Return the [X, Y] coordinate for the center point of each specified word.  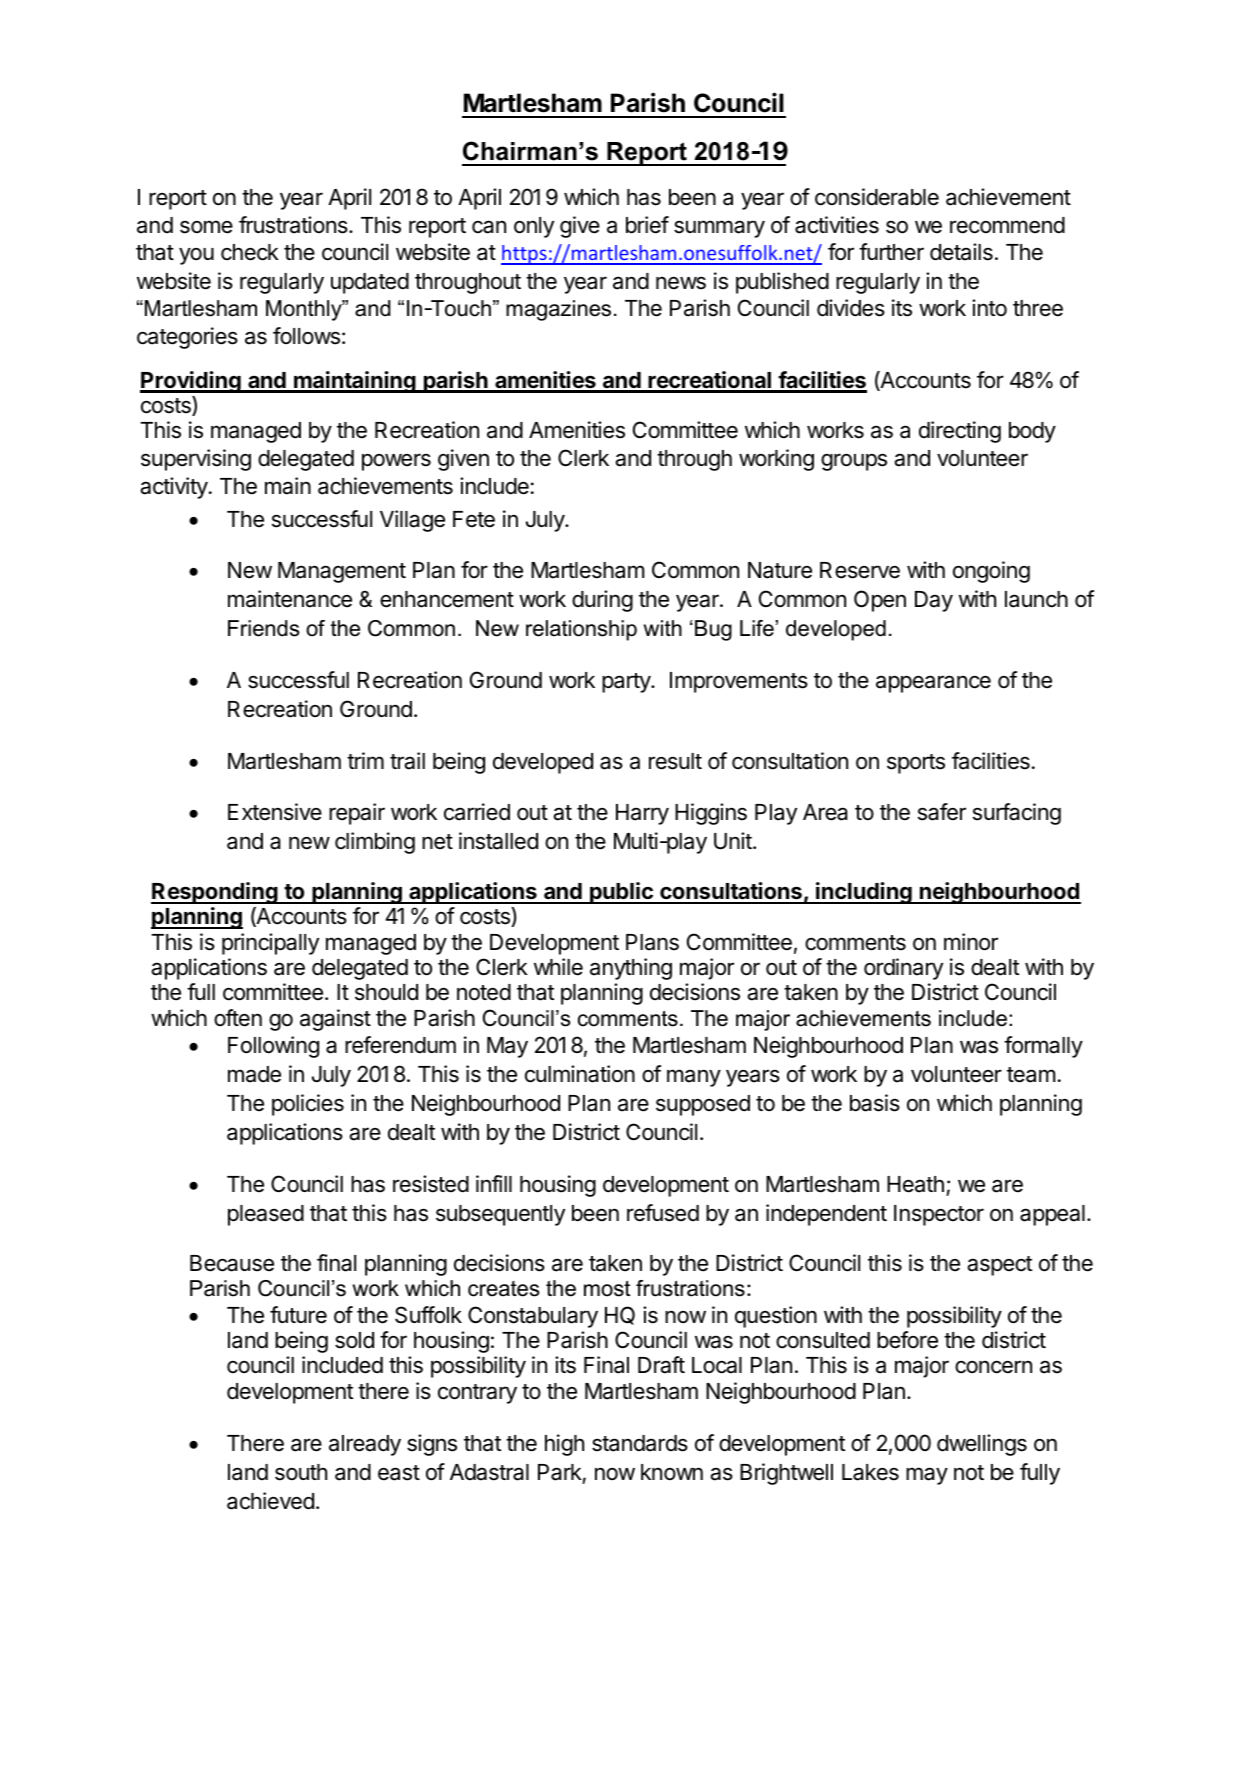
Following [273, 1047]
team [1031, 1075]
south [301, 1472]
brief [647, 225]
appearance [933, 684]
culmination [580, 1074]
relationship [581, 630]
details [961, 252]
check [250, 252]
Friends [263, 628]
